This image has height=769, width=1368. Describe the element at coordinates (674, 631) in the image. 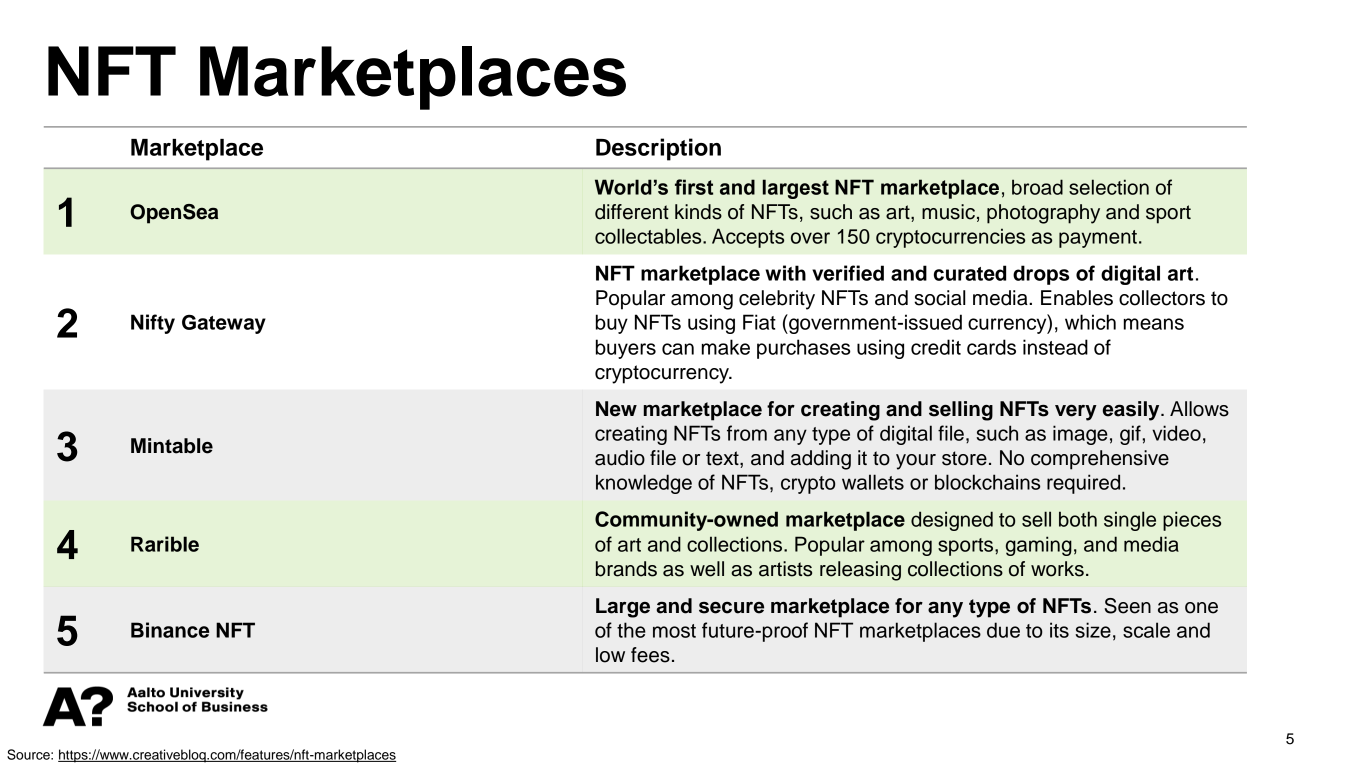

I see `most` at that location.
